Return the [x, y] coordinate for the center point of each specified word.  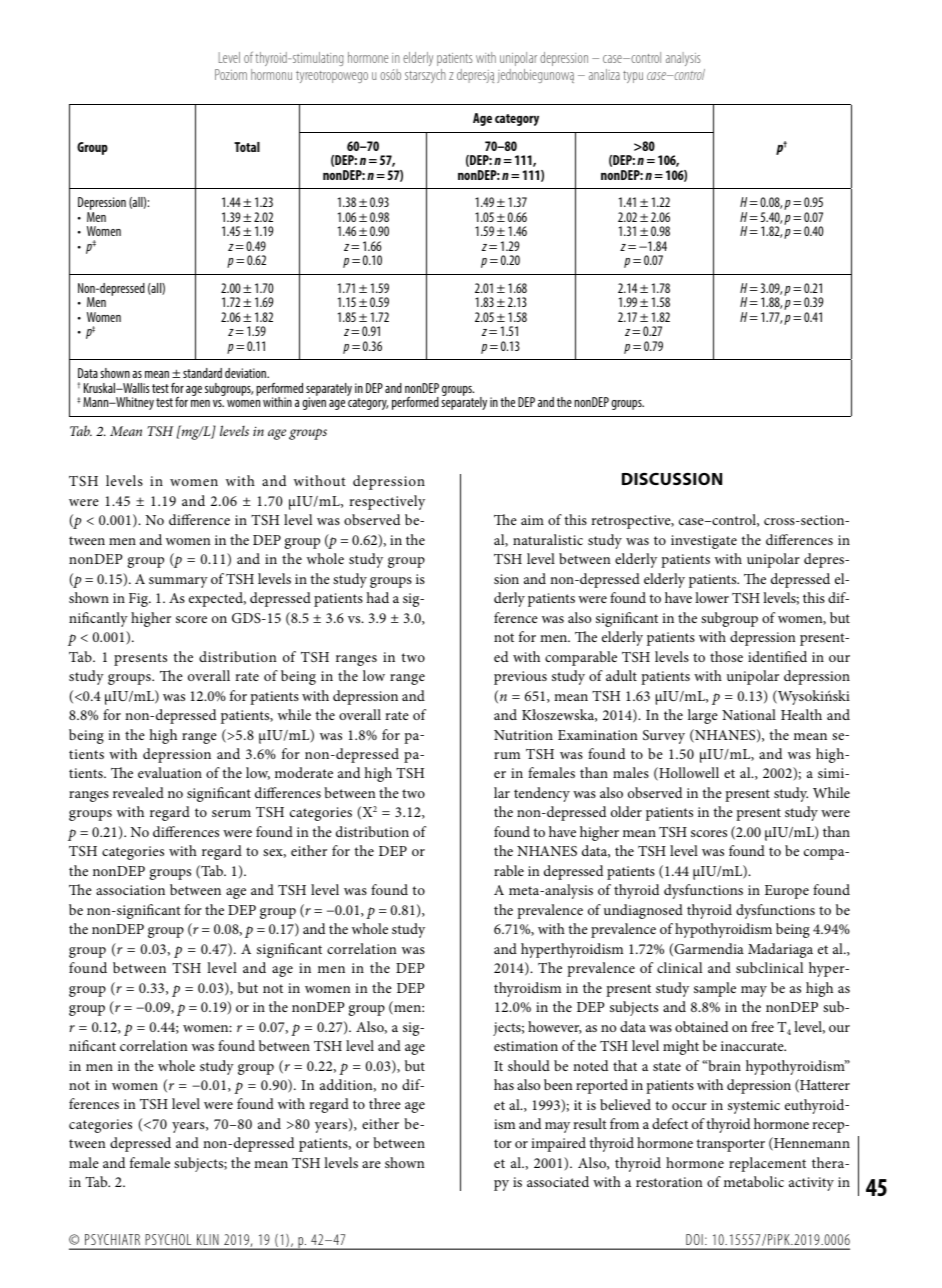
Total [247, 147]
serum [231, 813]
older [626, 811]
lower [712, 597]
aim [532, 520]
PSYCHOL [168, 1239]
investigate [704, 542]
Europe [787, 892]
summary [178, 582]
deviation [247, 373]
